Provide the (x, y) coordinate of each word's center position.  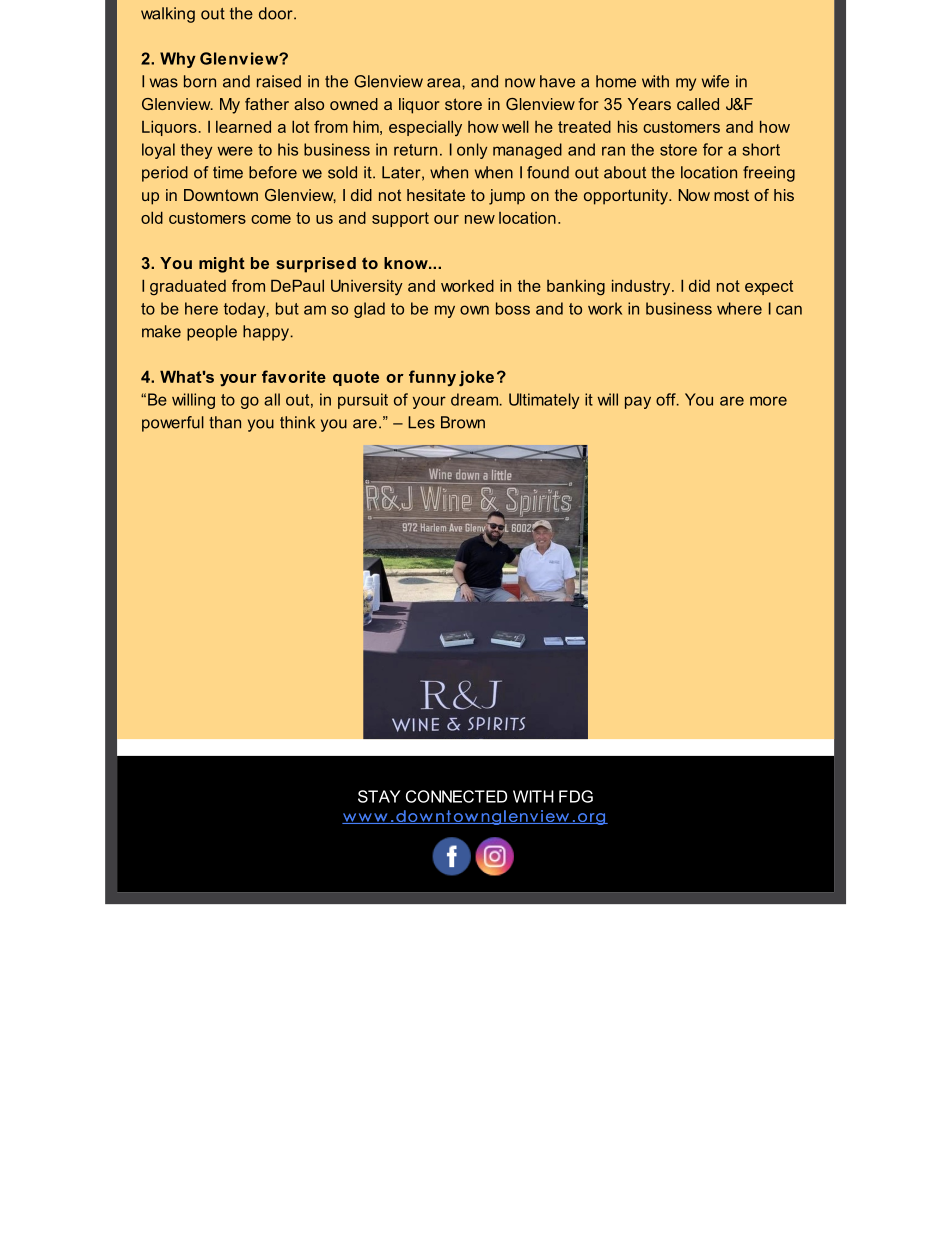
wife (715, 81)
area (445, 83)
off (667, 399)
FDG (576, 796)
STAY (379, 796)
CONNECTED (456, 796)
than (225, 422)
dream (476, 399)
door (277, 13)
